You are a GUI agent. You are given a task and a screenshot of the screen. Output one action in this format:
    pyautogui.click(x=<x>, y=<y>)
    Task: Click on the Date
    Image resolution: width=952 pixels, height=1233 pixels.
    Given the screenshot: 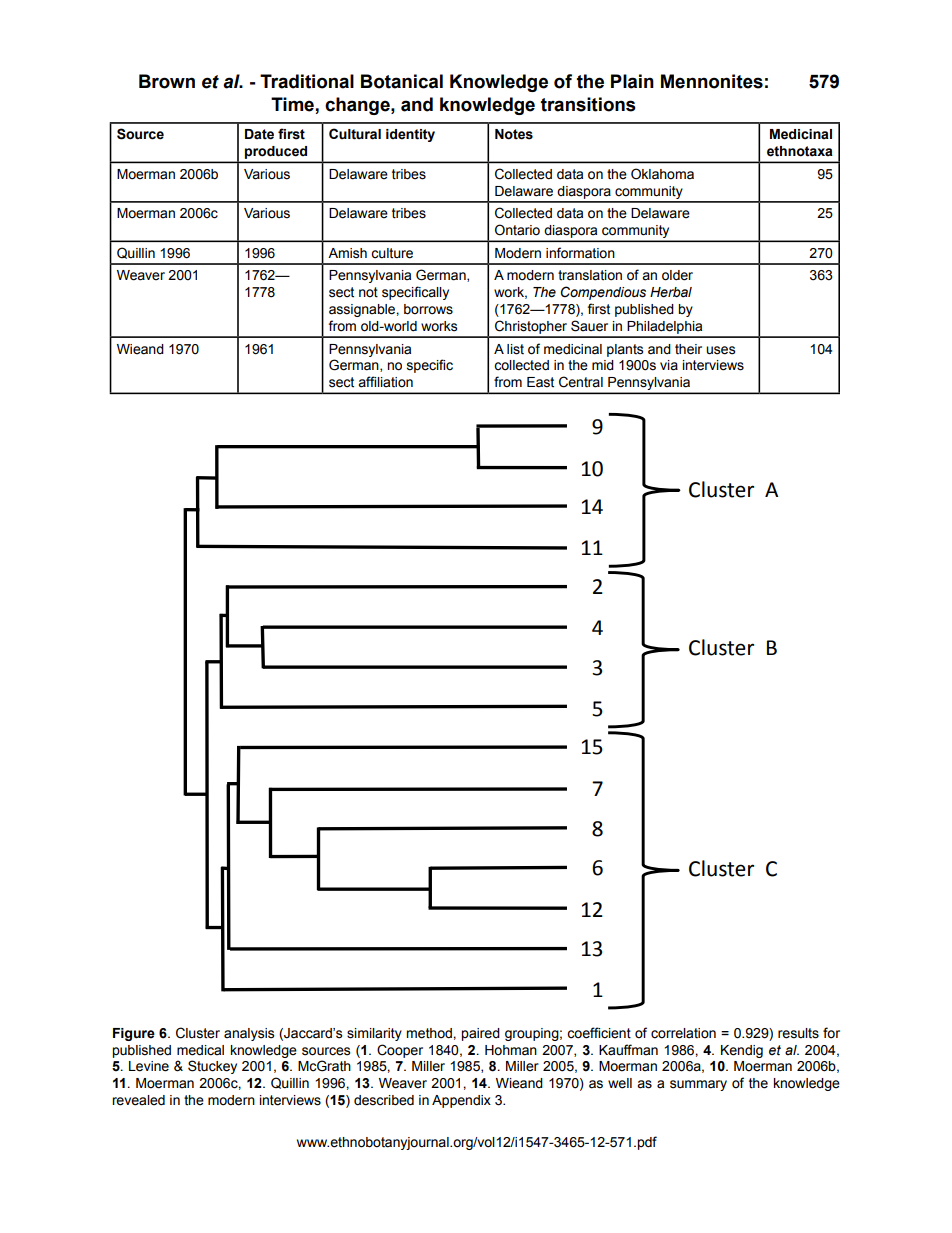 What is the action you would take?
    pyautogui.click(x=259, y=134)
